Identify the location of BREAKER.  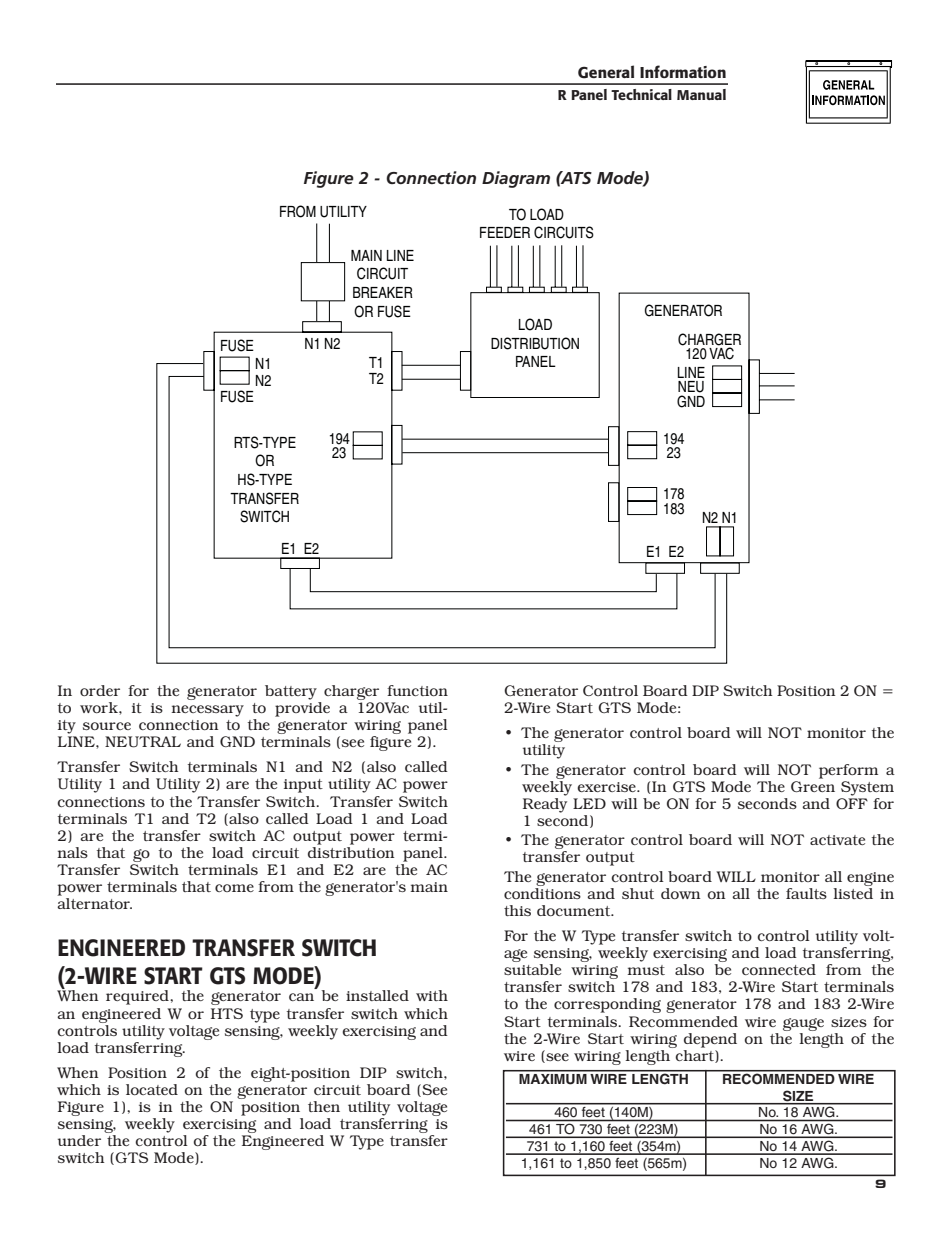
(383, 292).
